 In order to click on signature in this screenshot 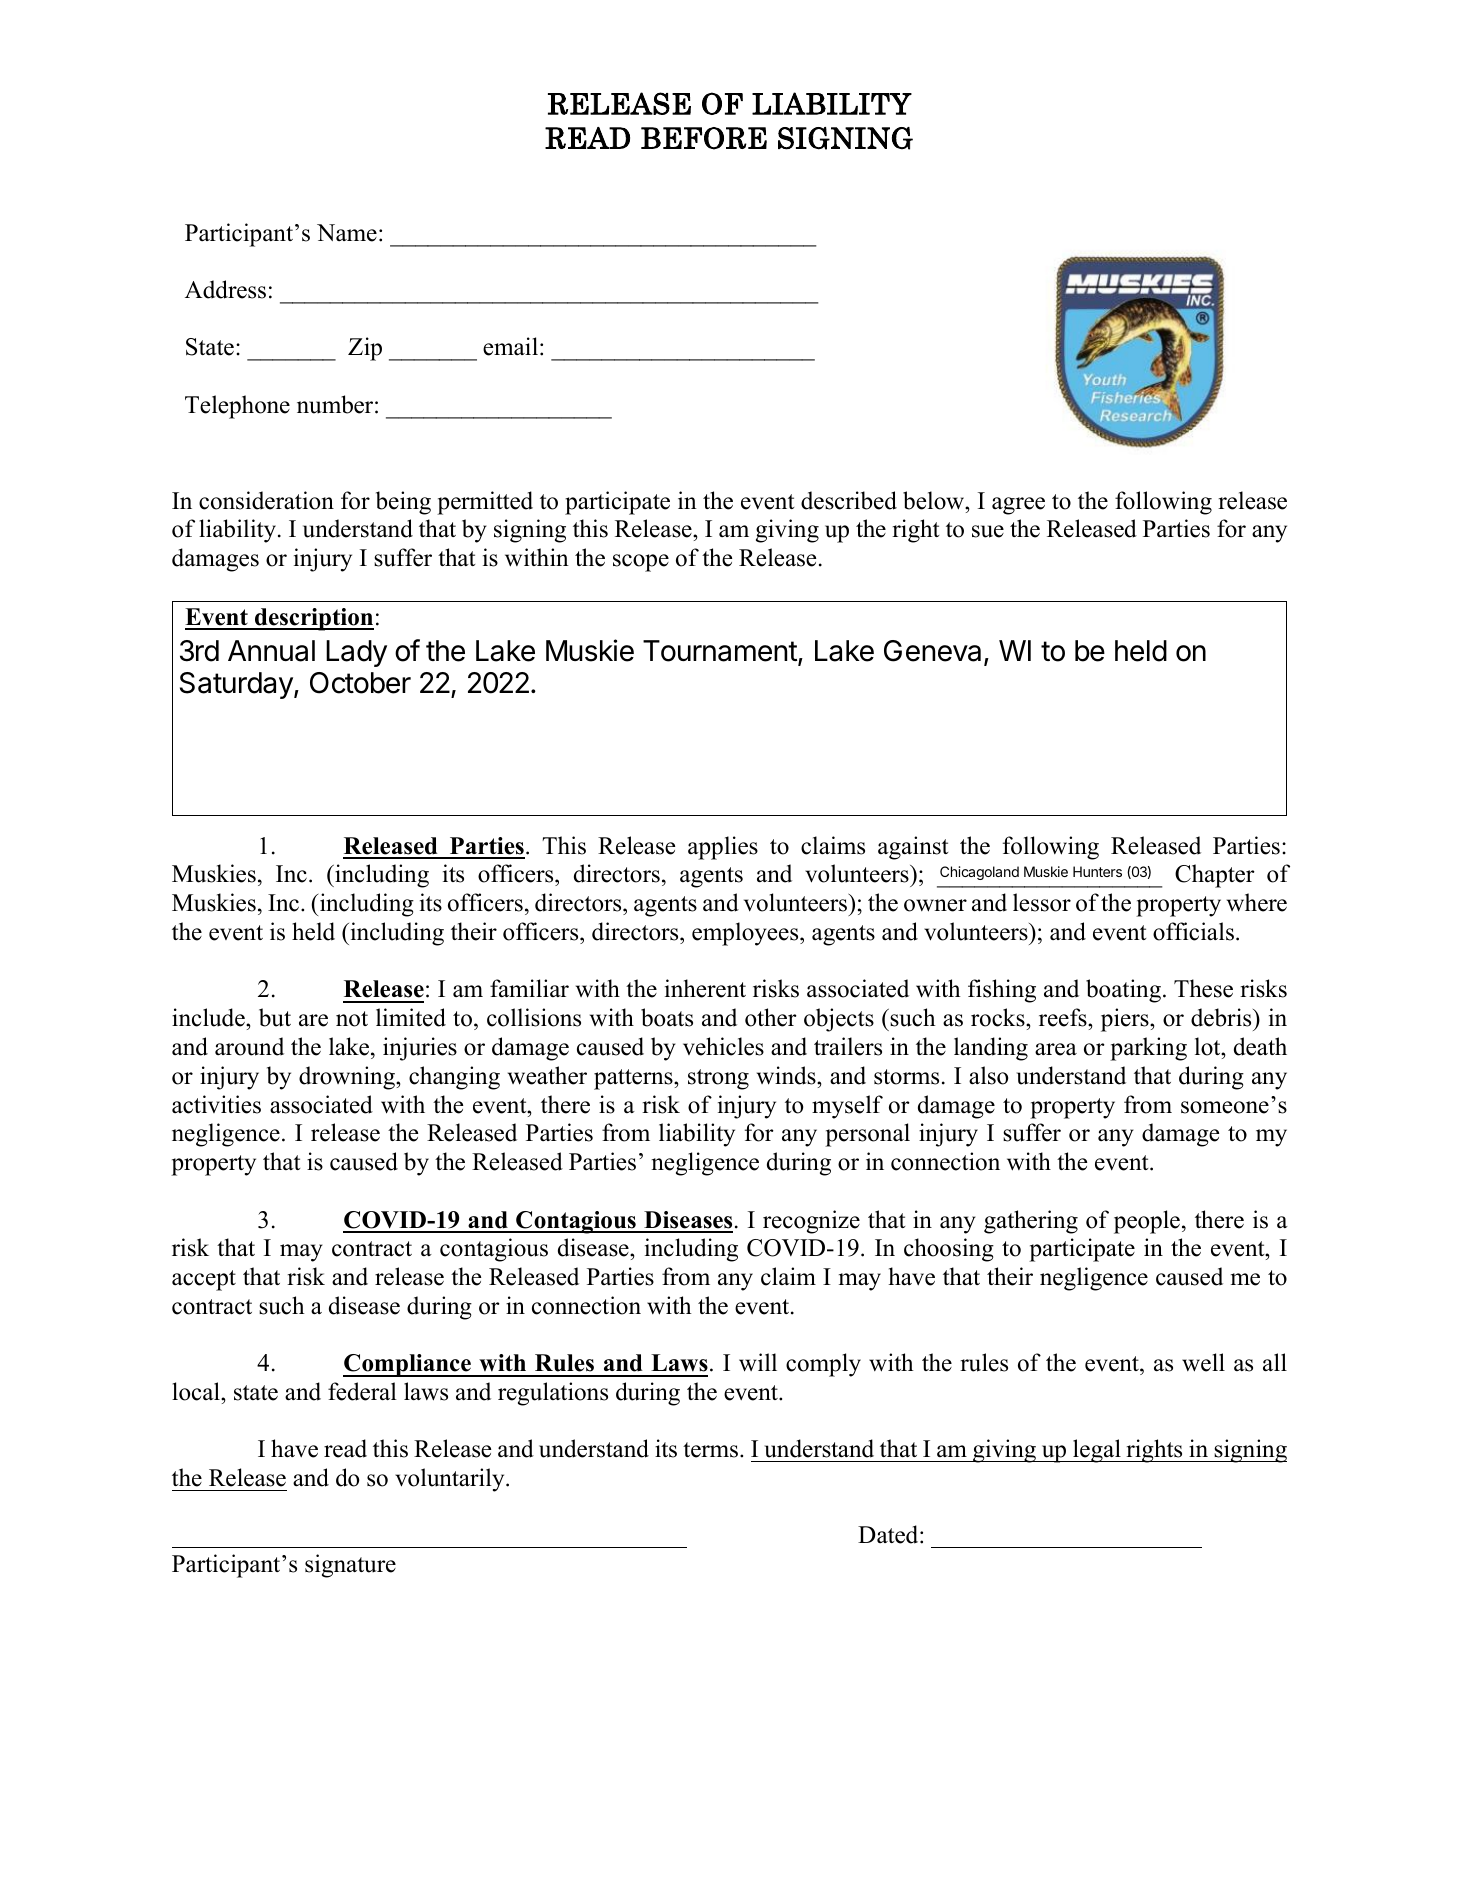, I will do `click(350, 1566)`.
